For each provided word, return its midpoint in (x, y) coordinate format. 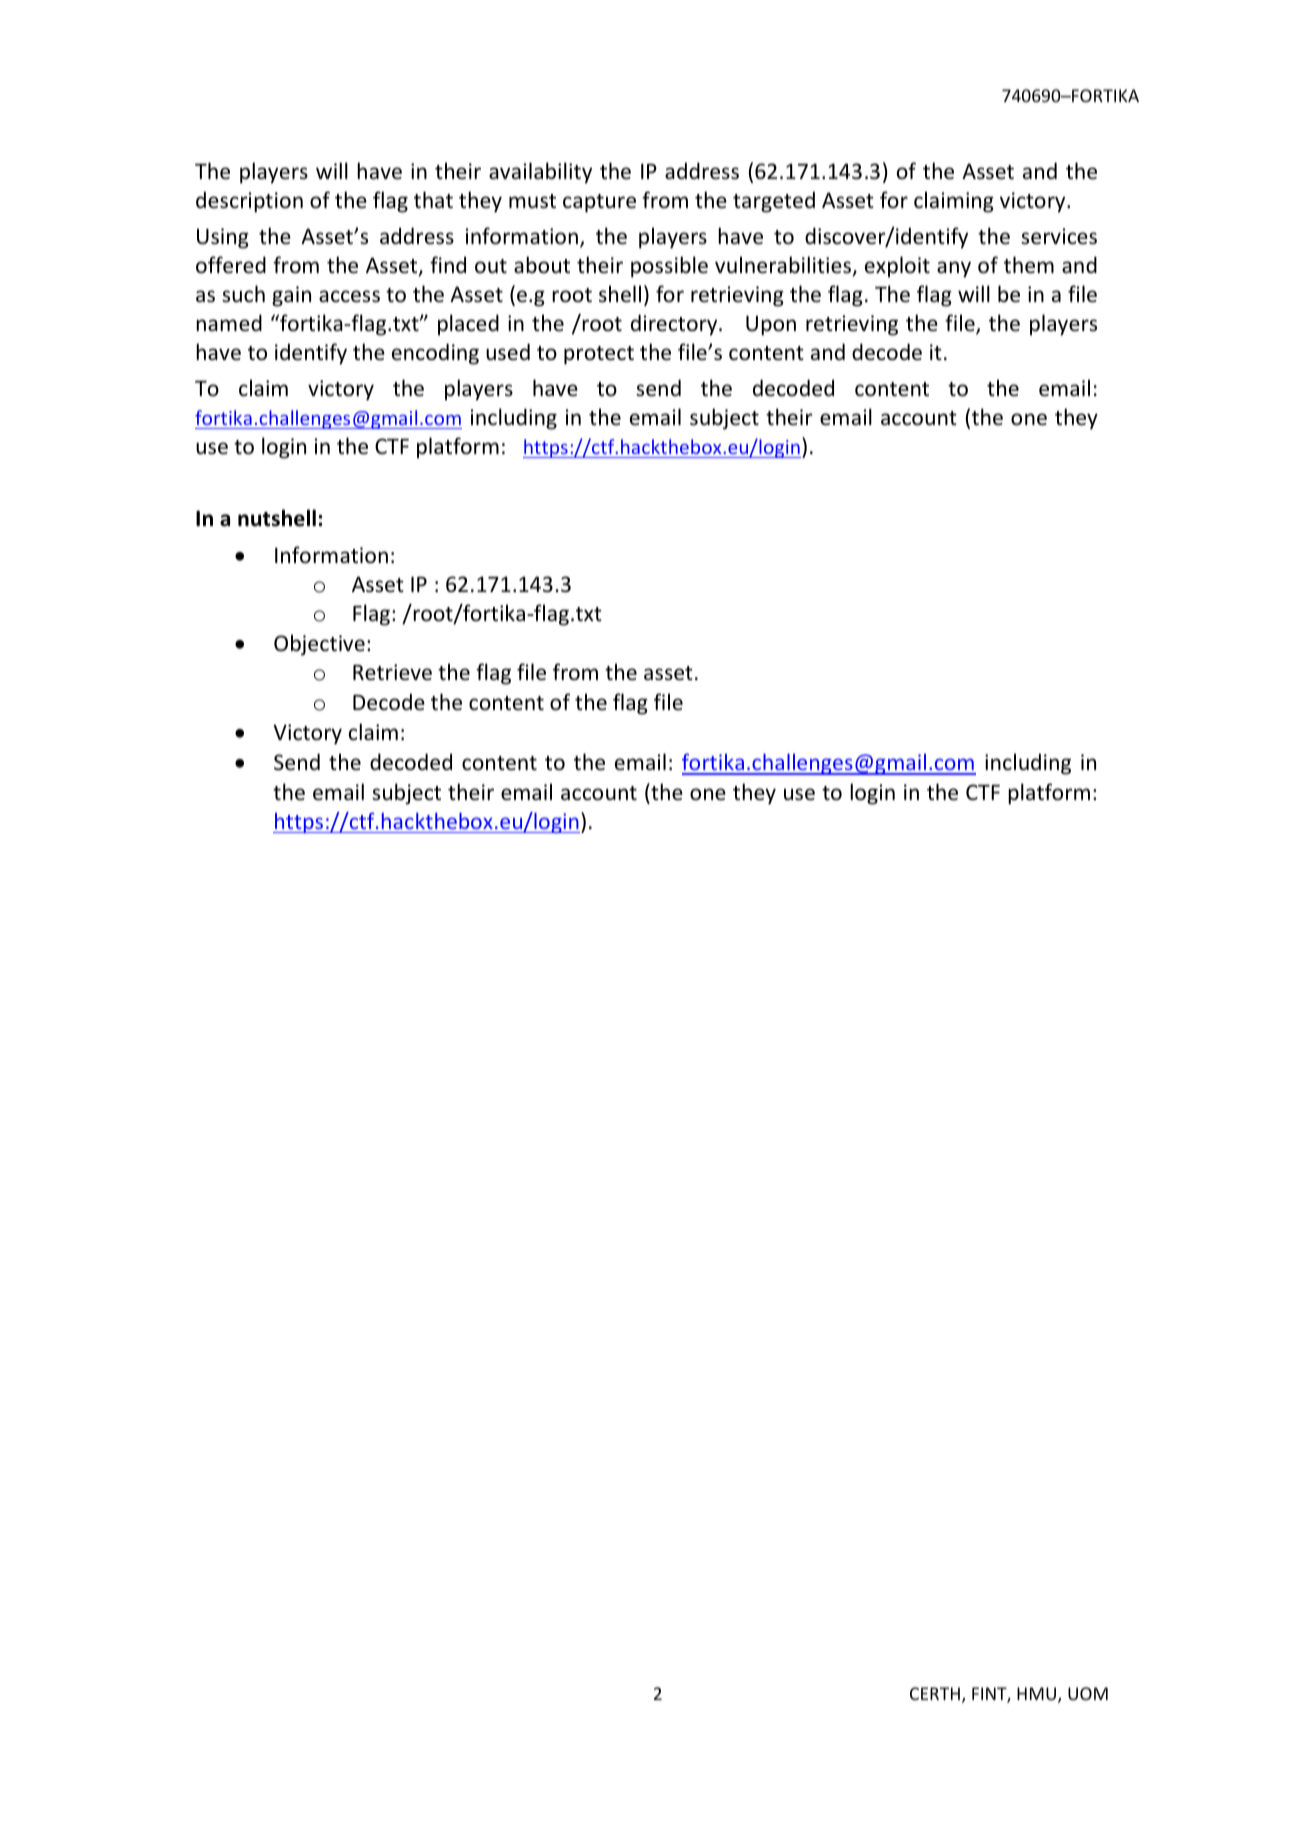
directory (675, 325)
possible (669, 267)
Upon (771, 325)
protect (599, 355)
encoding (435, 354)
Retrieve (392, 672)
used (508, 352)
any (954, 269)
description (249, 202)
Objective (319, 645)
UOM (1088, 1693)
